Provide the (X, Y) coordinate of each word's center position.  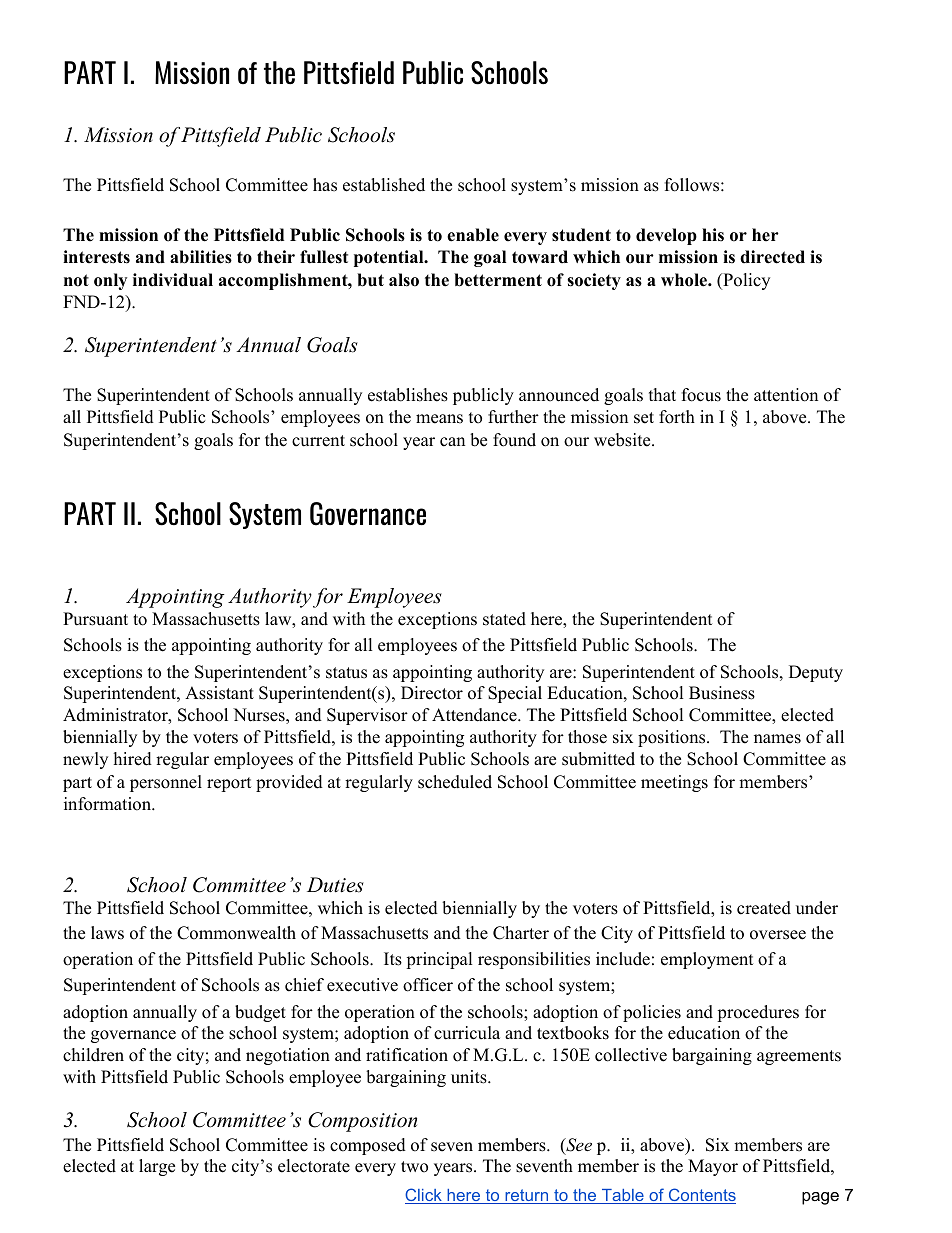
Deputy (816, 673)
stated (504, 619)
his (713, 235)
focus (701, 395)
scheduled (455, 782)
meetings (674, 783)
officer (428, 985)
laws (107, 933)
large (157, 1167)
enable (473, 235)
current (318, 441)
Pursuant (95, 619)
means (439, 419)
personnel (166, 783)
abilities (201, 257)
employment (707, 960)
